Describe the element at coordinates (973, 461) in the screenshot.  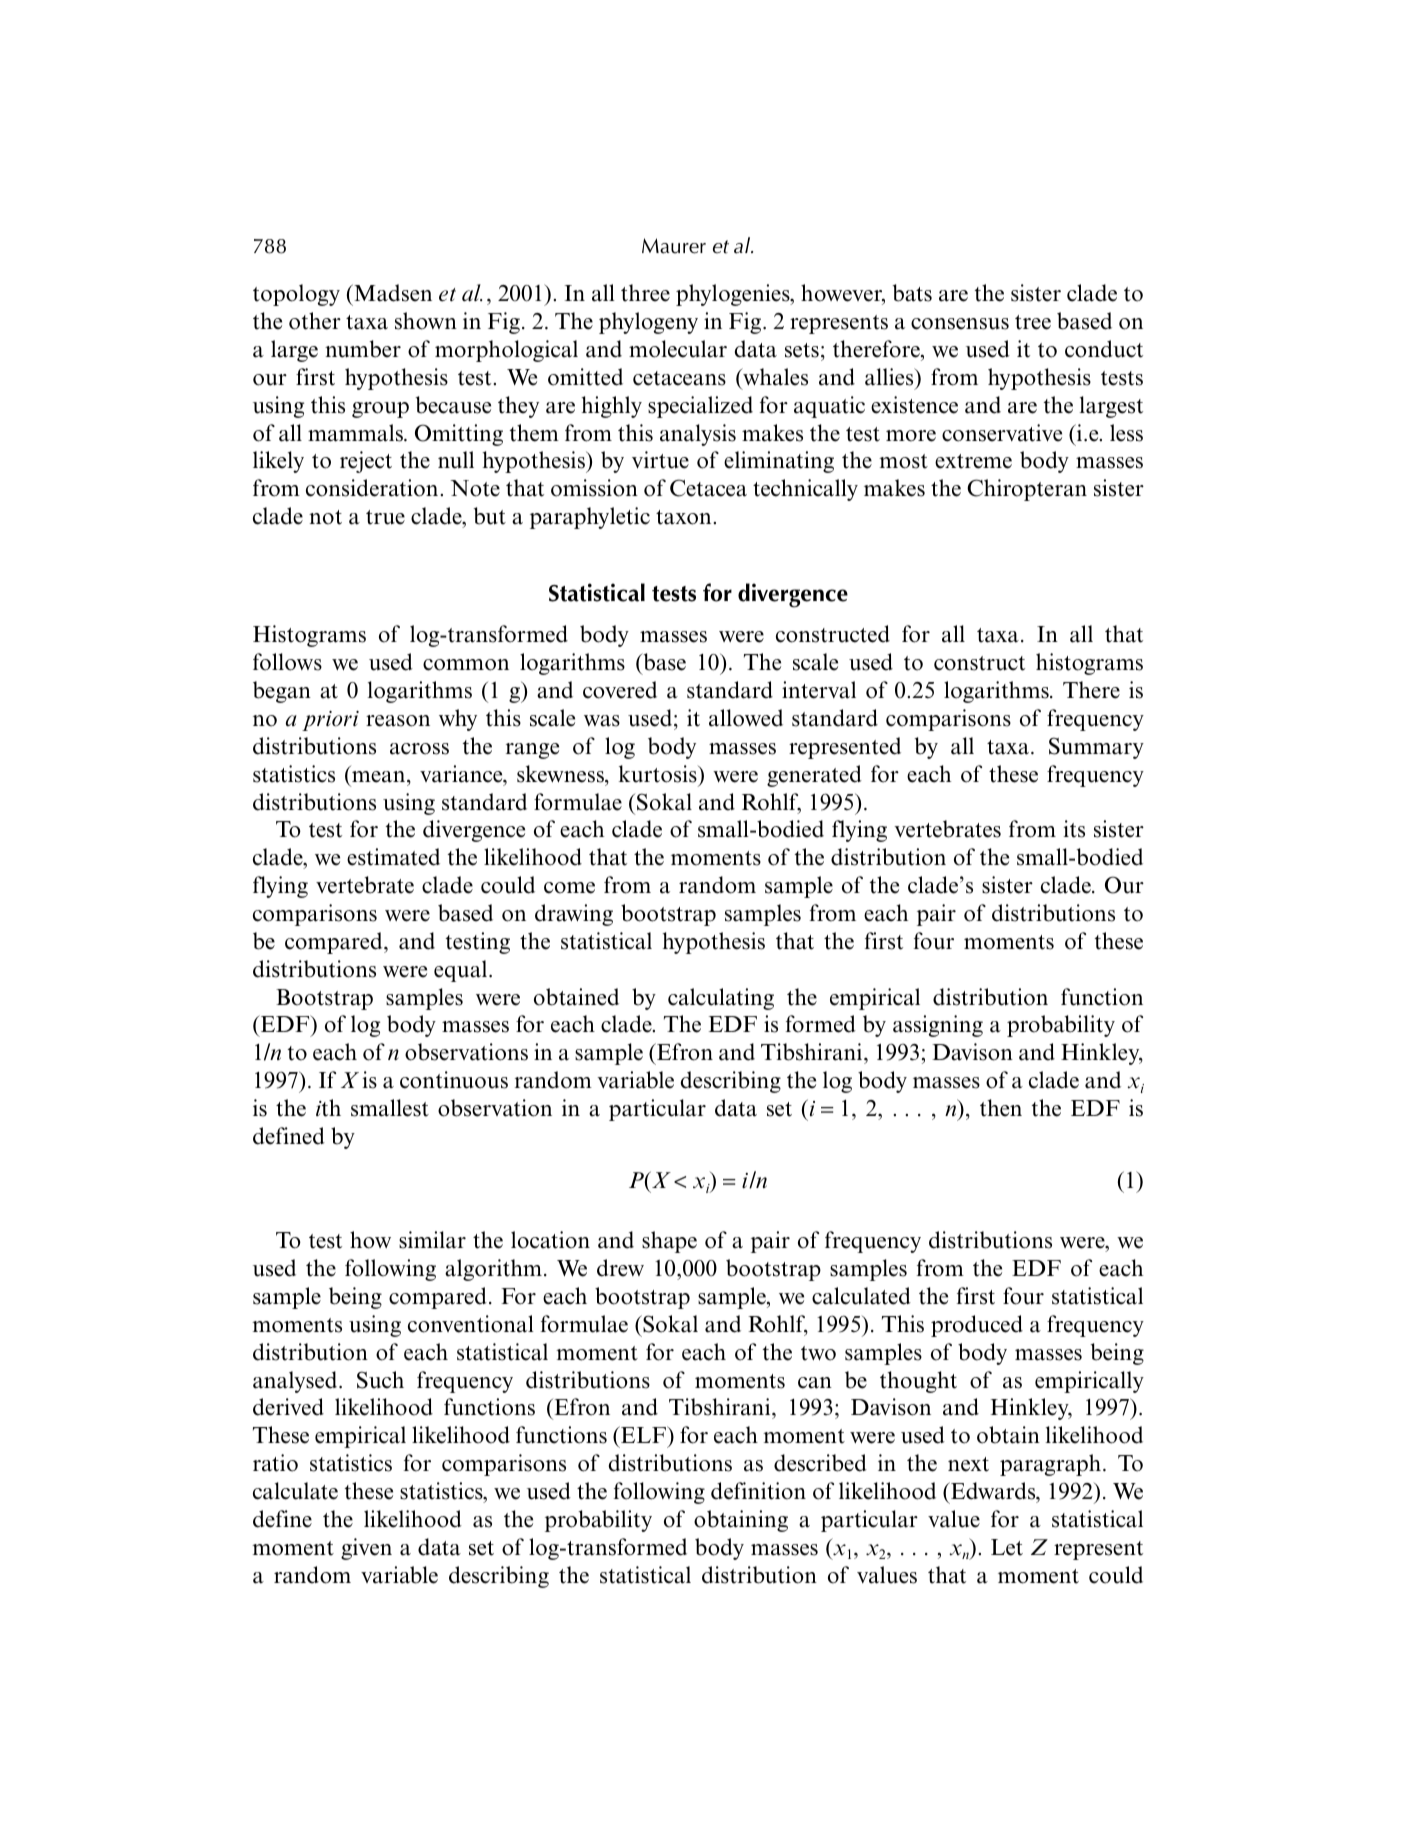
I see `extreme` at that location.
